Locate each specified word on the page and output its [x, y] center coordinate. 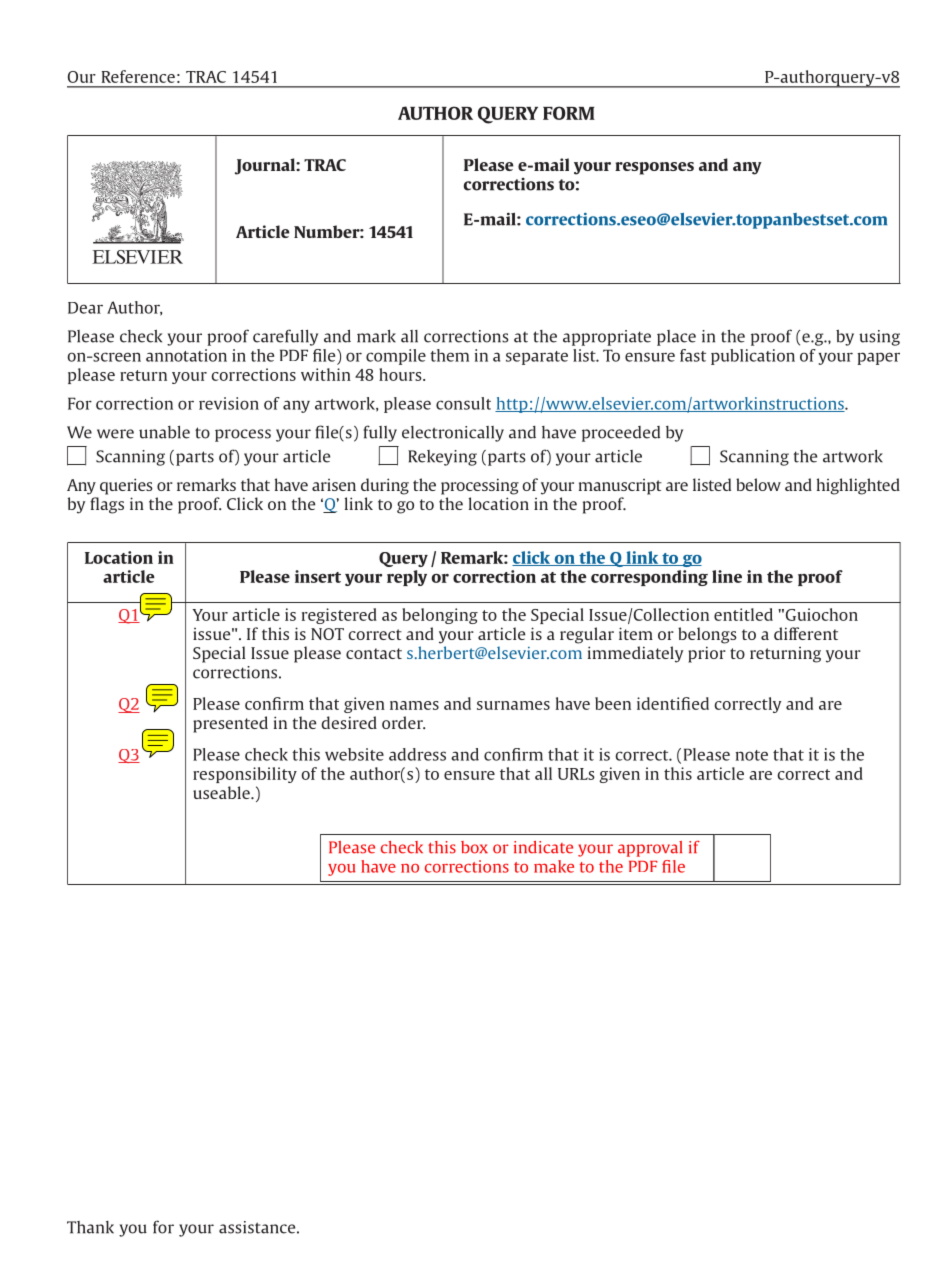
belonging [440, 616]
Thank [90, 1227]
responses [654, 168]
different [806, 633]
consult [463, 403]
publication [753, 357]
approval [650, 849]
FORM [569, 113]
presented [230, 724]
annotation [186, 355]
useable [222, 792]
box [474, 847]
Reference [138, 76]
